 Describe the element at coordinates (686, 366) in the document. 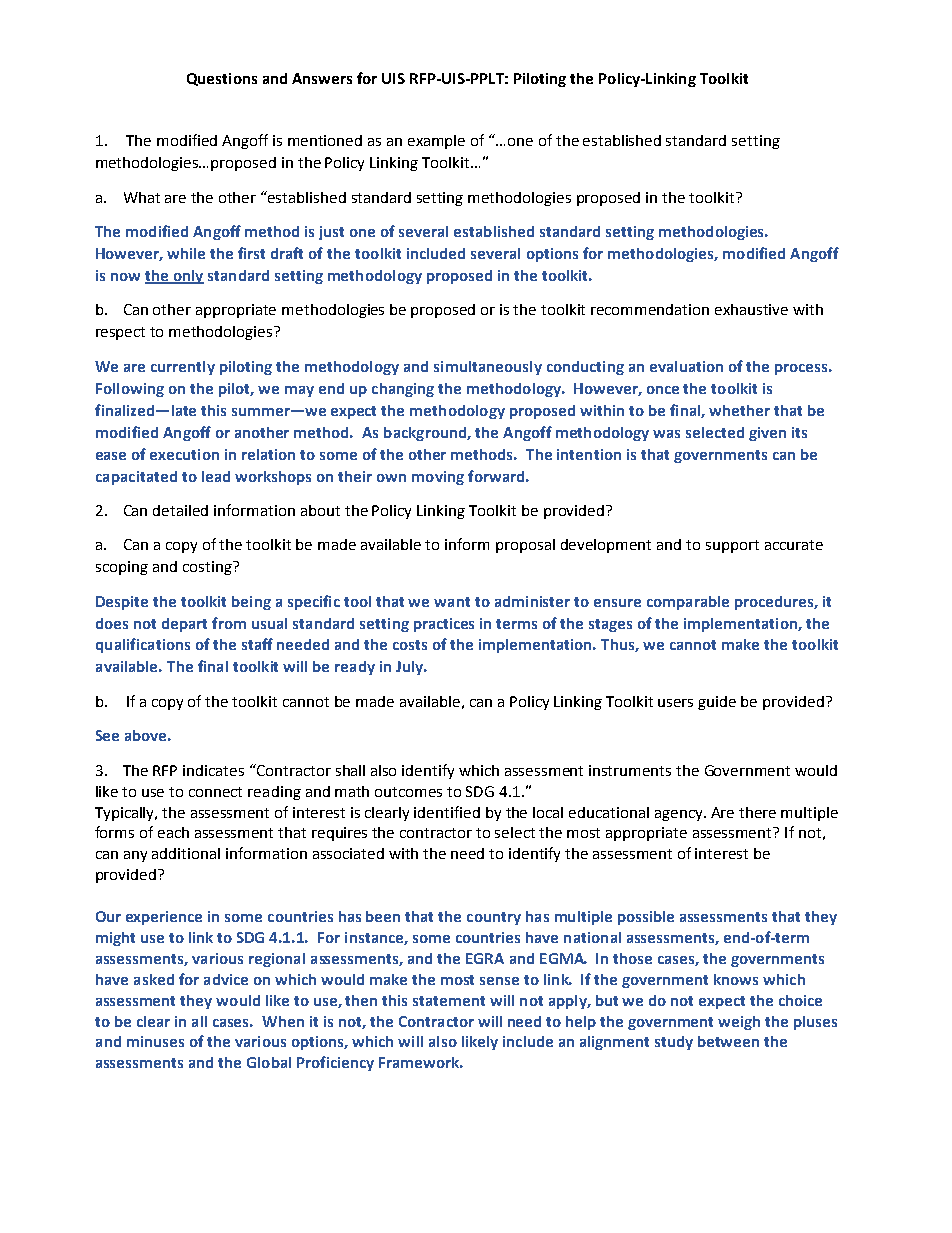

I see `evaluation` at that location.
